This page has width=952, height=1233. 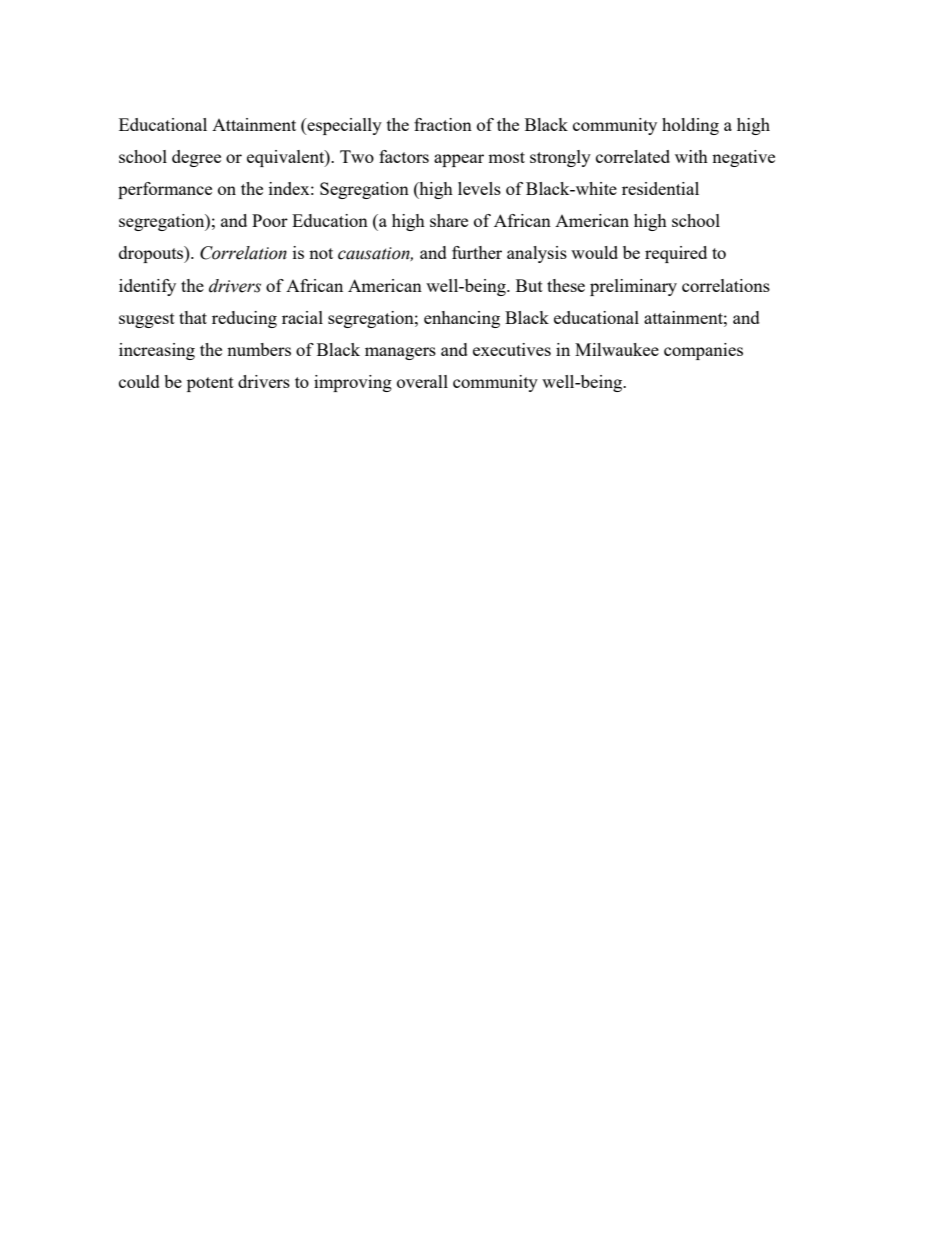 I want to click on potent, so click(x=210, y=384).
